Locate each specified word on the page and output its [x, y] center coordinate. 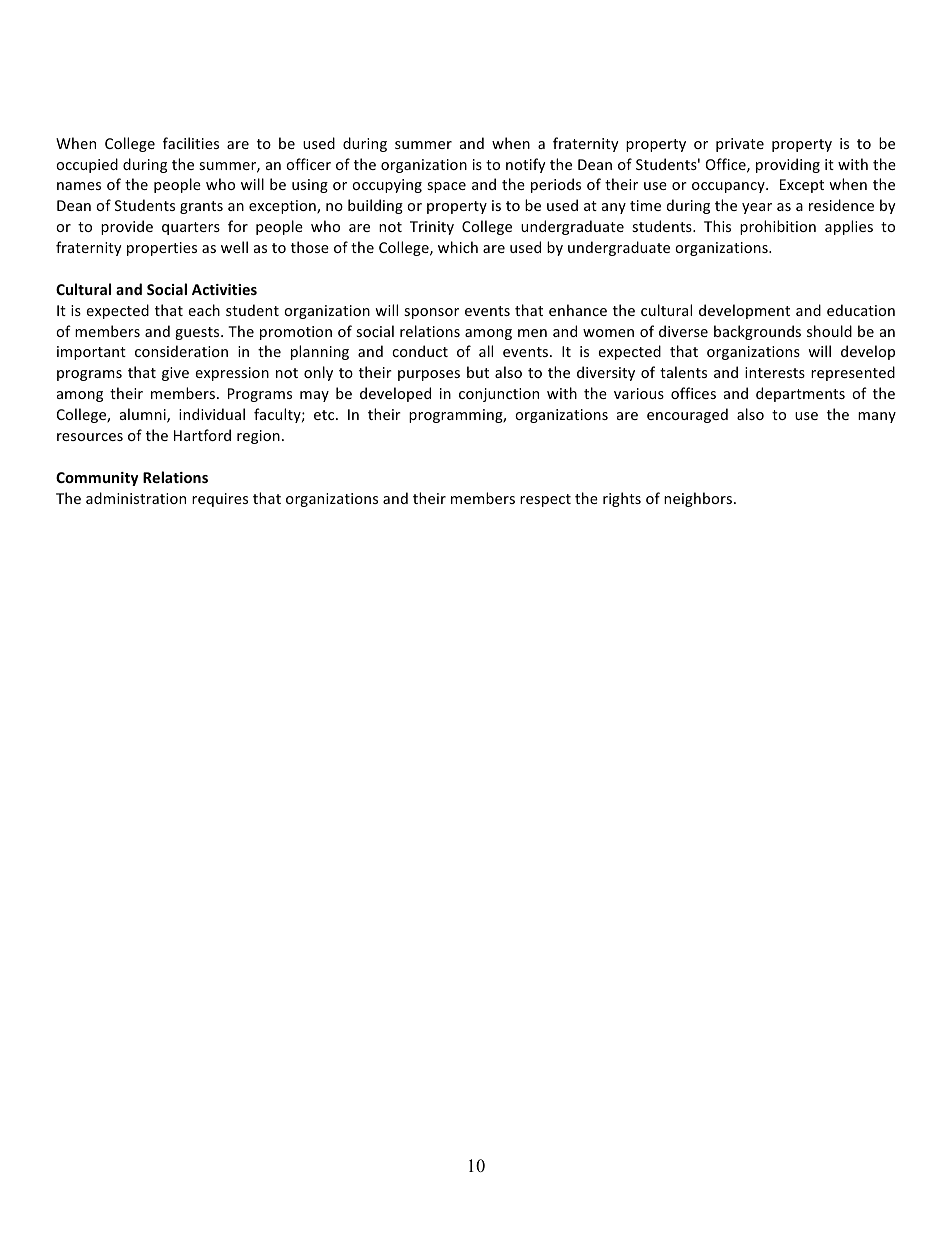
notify [526, 165]
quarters [191, 228]
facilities [191, 143]
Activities [224, 289]
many [877, 417]
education [861, 310]
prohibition [778, 227]
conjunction [499, 395]
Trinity [432, 228]
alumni [144, 415]
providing [788, 165]
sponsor [431, 313]
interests [775, 372]
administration [136, 498]
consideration [181, 351]
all [486, 351]
